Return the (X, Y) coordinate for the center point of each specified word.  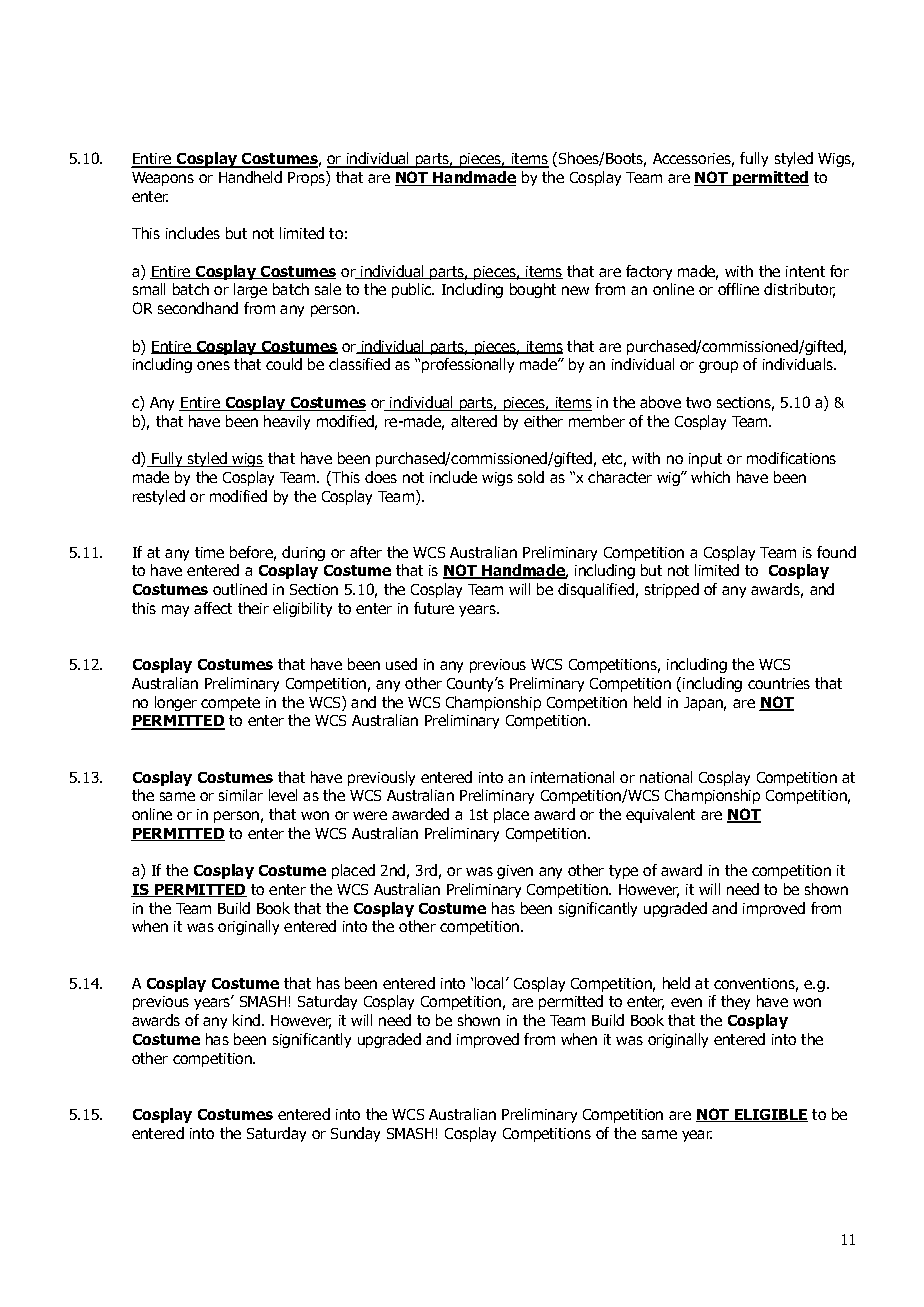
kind (248, 1020)
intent (805, 271)
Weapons (163, 179)
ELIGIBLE (770, 1115)
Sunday (355, 1134)
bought (533, 290)
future (434, 608)
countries (779, 683)
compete (230, 704)
